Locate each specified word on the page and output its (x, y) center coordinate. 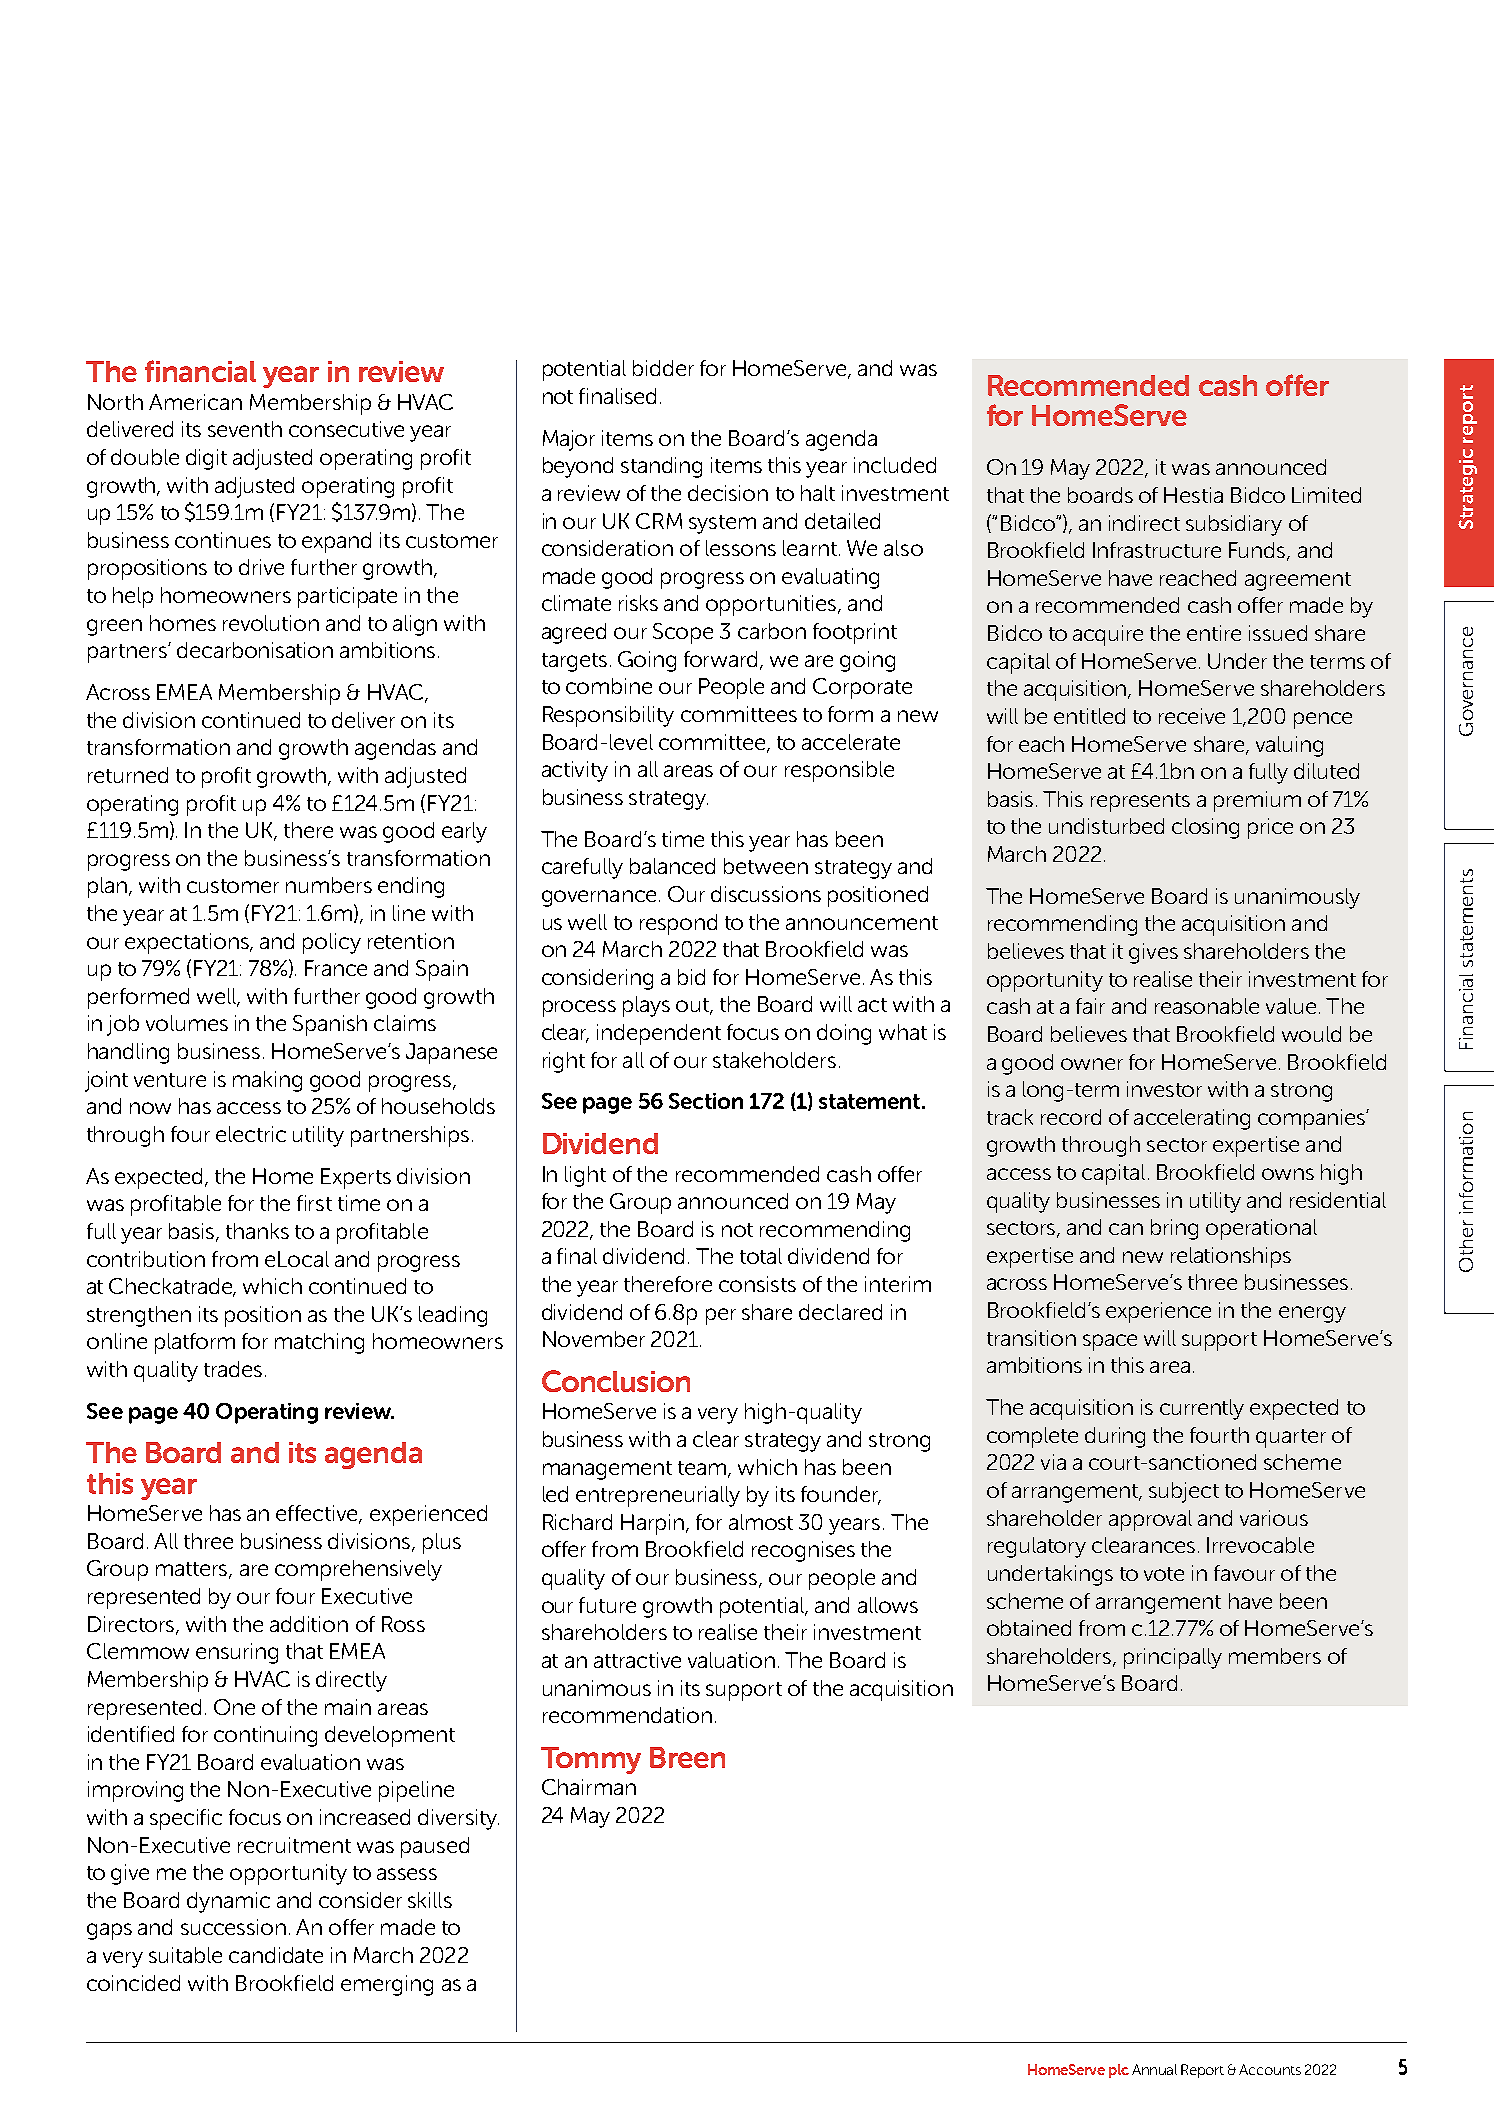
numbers (329, 885)
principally (1173, 1658)
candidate (276, 1955)
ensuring (237, 1653)
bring (1174, 1229)
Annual (1154, 2069)
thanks (257, 1231)
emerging (387, 1985)
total (761, 1256)
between (766, 866)
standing (661, 467)
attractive (637, 1660)
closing (1205, 828)
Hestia (1193, 495)
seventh (245, 429)
